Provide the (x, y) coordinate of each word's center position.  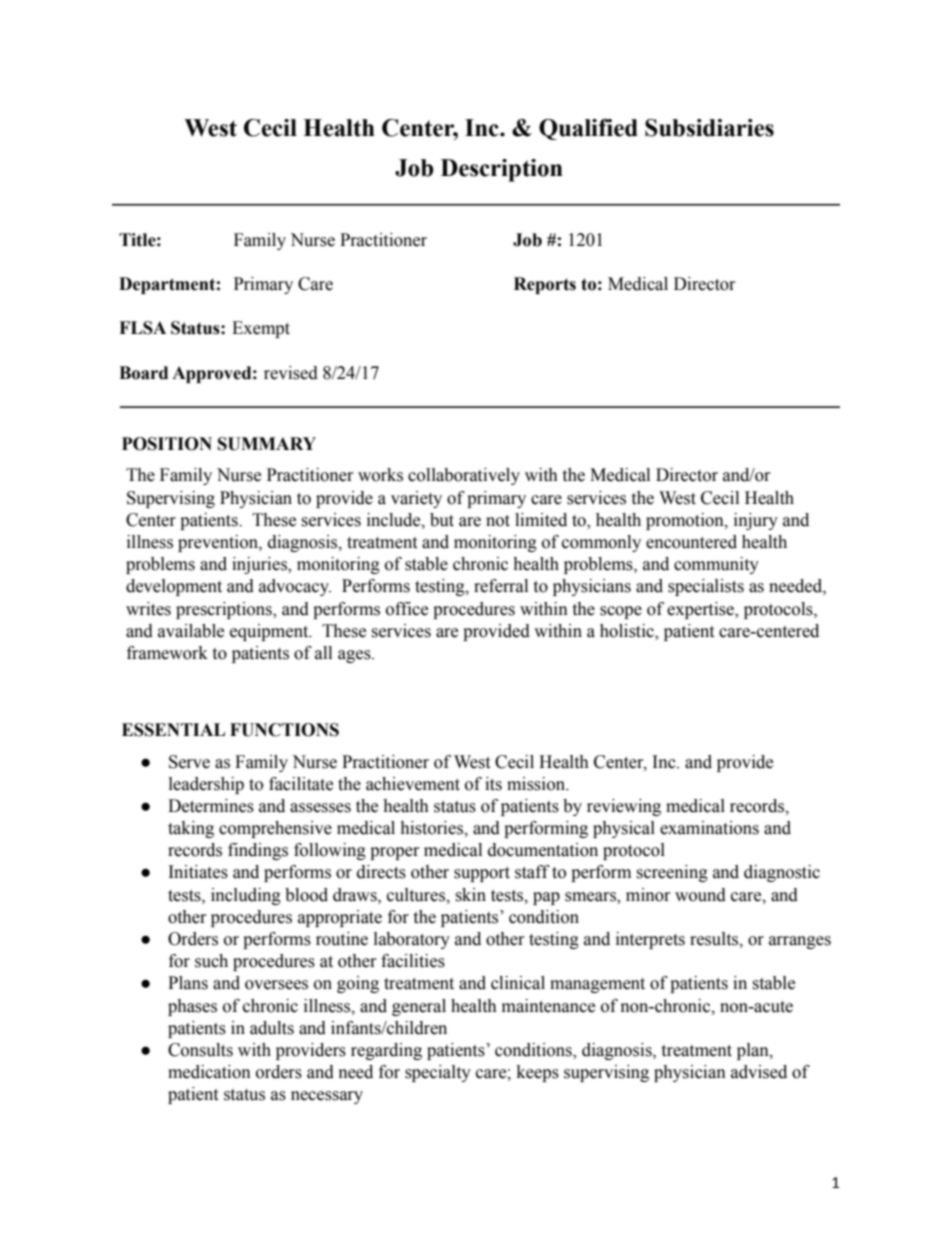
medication (209, 1072)
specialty (438, 1073)
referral (501, 586)
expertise (701, 610)
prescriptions (225, 610)
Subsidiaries (709, 128)
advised (759, 1072)
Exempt (261, 329)
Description (502, 170)
